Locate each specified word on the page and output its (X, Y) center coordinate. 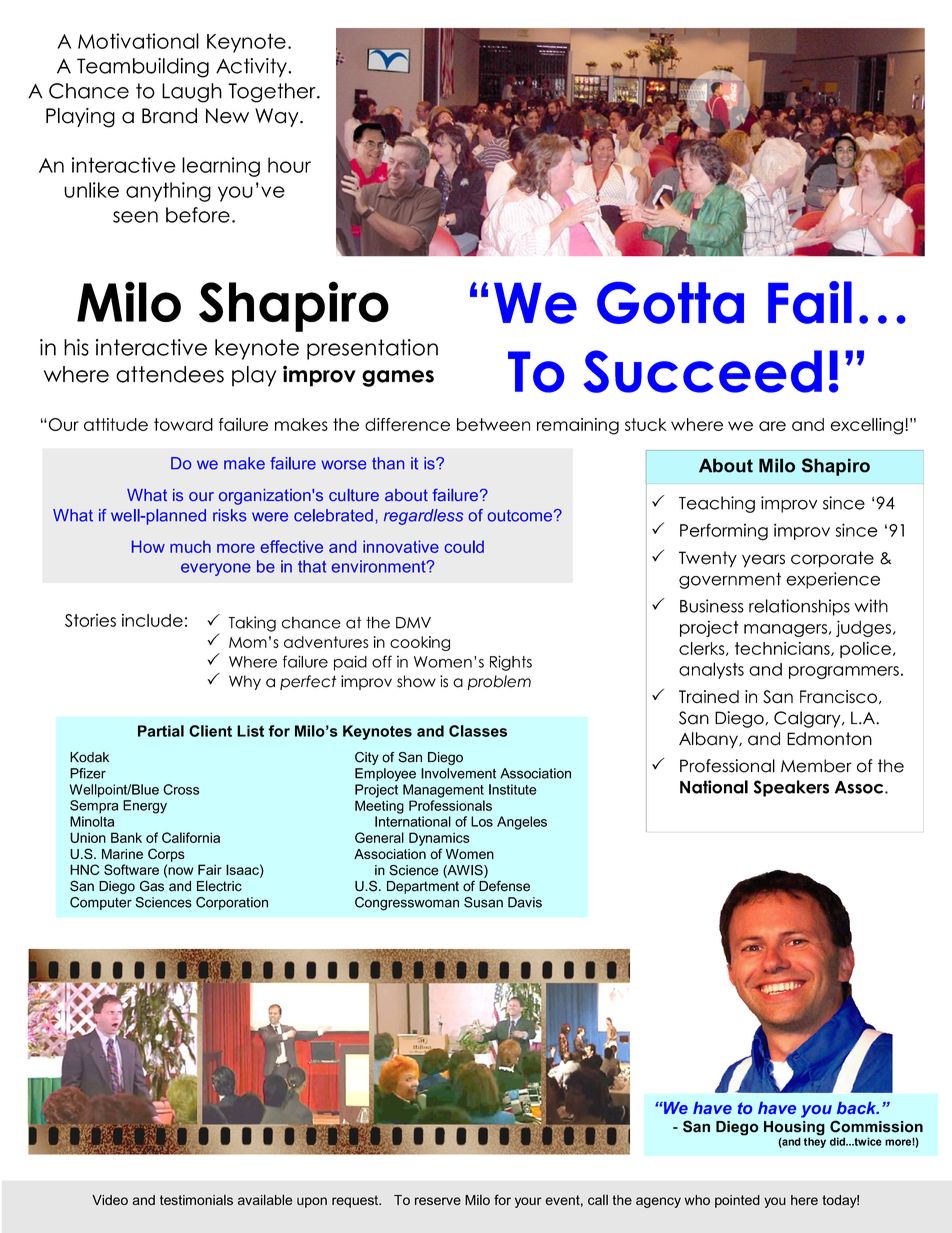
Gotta (670, 303)
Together (273, 93)
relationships (799, 607)
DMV (413, 623)
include (152, 620)
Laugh (192, 93)
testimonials (196, 1200)
